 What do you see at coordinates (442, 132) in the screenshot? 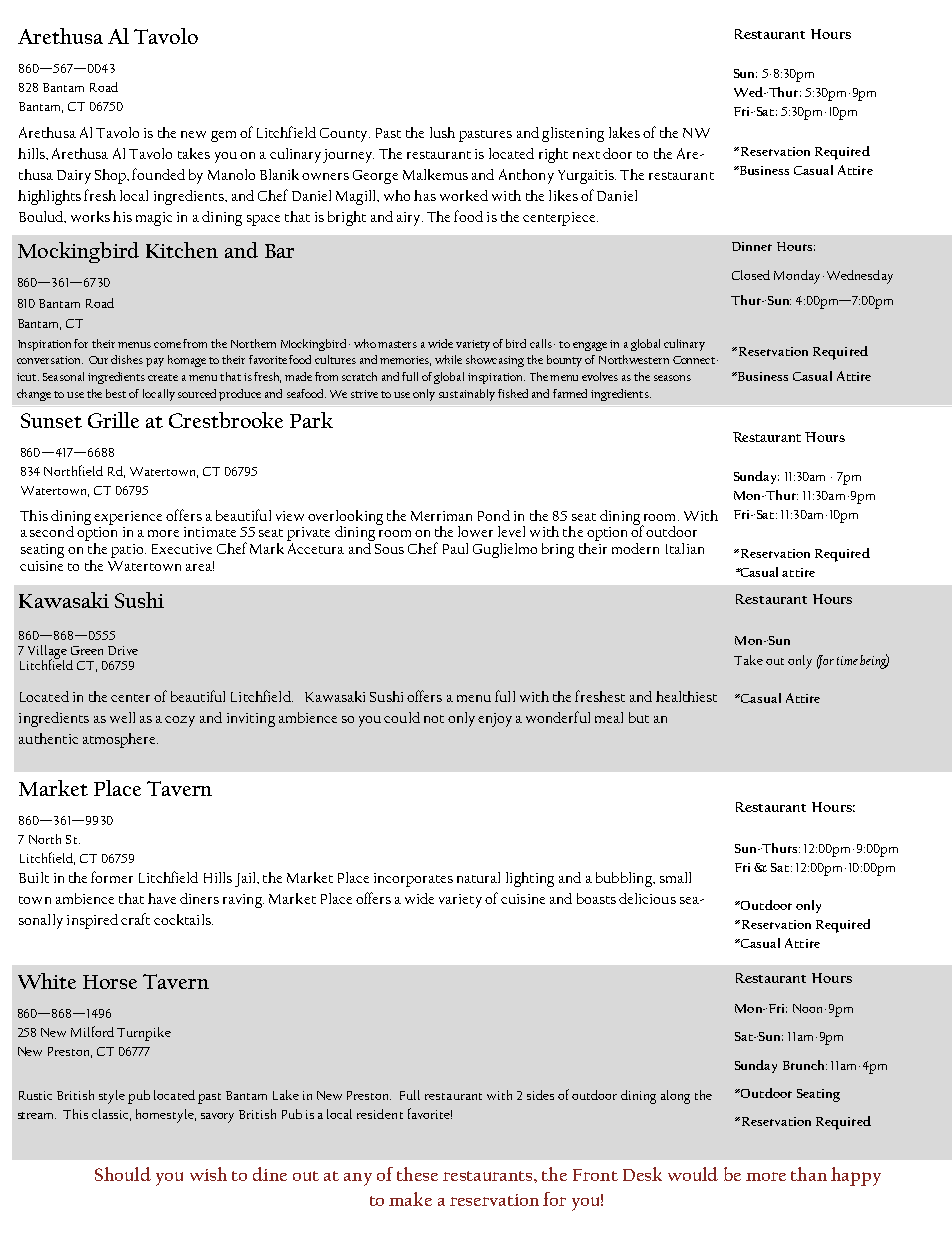
I see `lush` at bounding box center [442, 132].
